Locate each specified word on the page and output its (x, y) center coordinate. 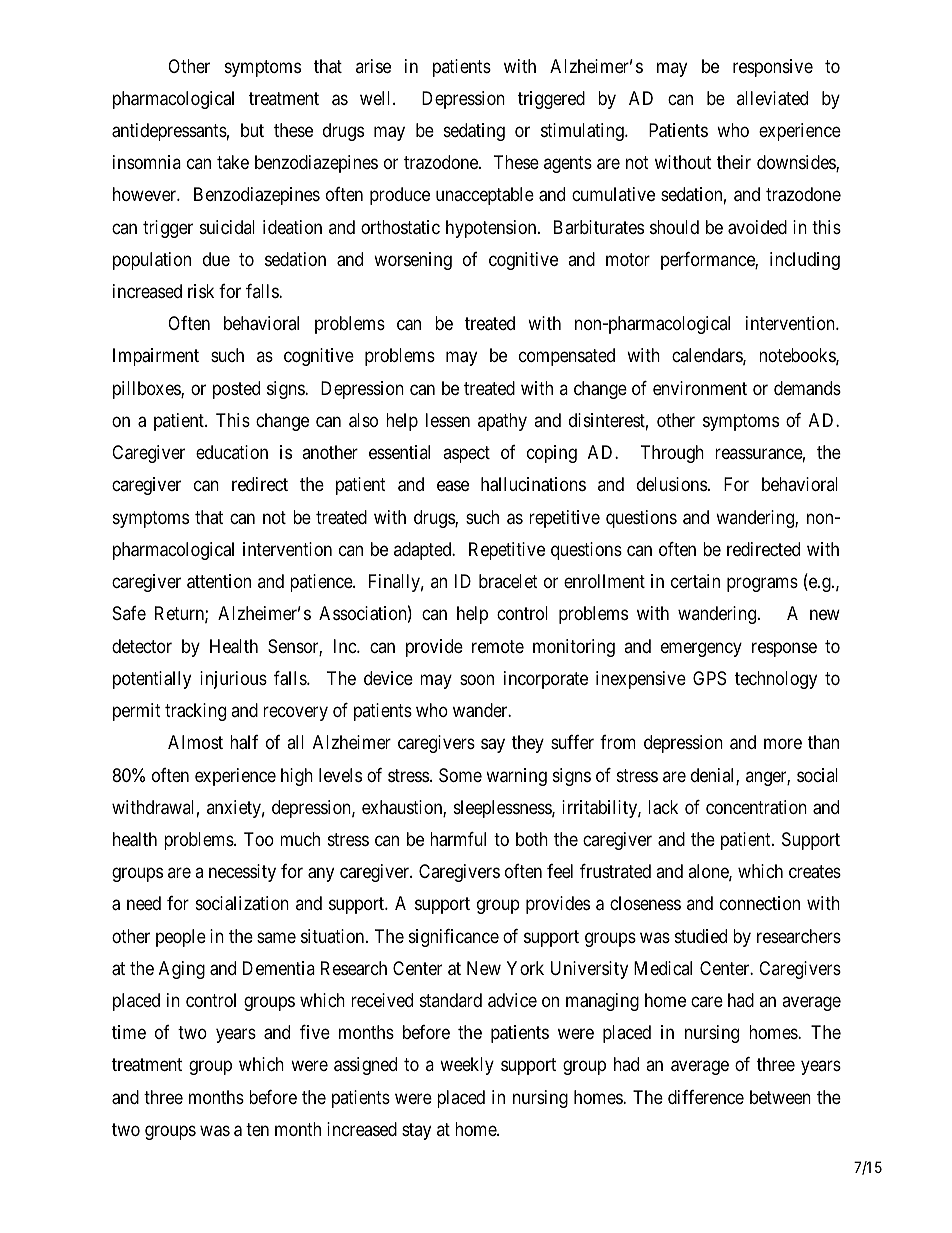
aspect (466, 454)
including (805, 261)
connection (760, 903)
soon (477, 679)
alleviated (772, 98)
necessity (242, 873)
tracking (195, 712)
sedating (474, 132)
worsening (413, 261)
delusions (672, 484)
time (129, 1032)
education (232, 452)
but (252, 130)
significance (454, 938)
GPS (709, 678)
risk (201, 291)
